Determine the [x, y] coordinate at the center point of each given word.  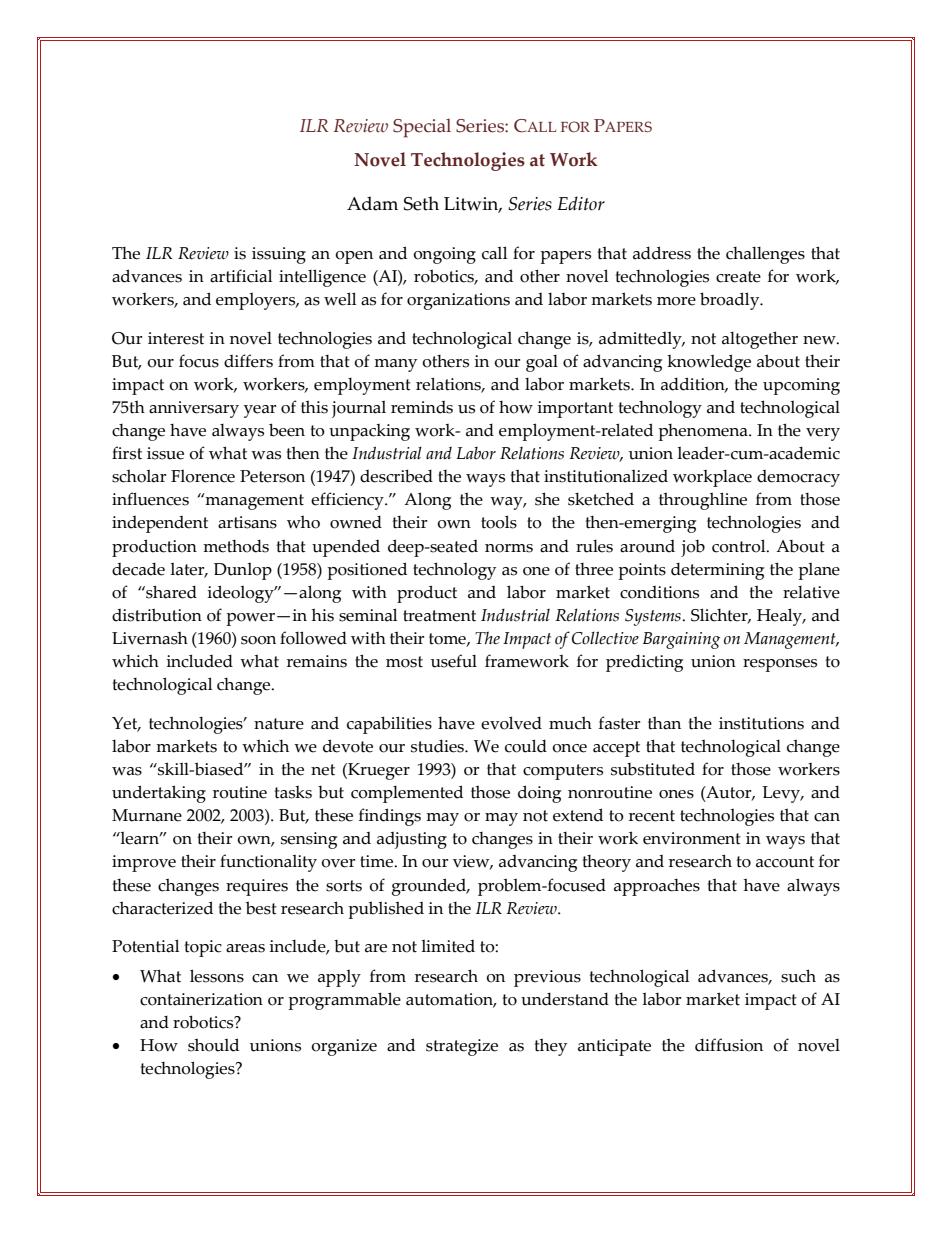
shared [170, 592]
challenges [765, 255]
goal [542, 363]
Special [422, 128]
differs [248, 361]
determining [717, 571]
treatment [439, 616]
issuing [279, 255]
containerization [201, 999]
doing [539, 794]
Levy [782, 794]
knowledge [709, 363]
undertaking [159, 794]
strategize [462, 1047]
